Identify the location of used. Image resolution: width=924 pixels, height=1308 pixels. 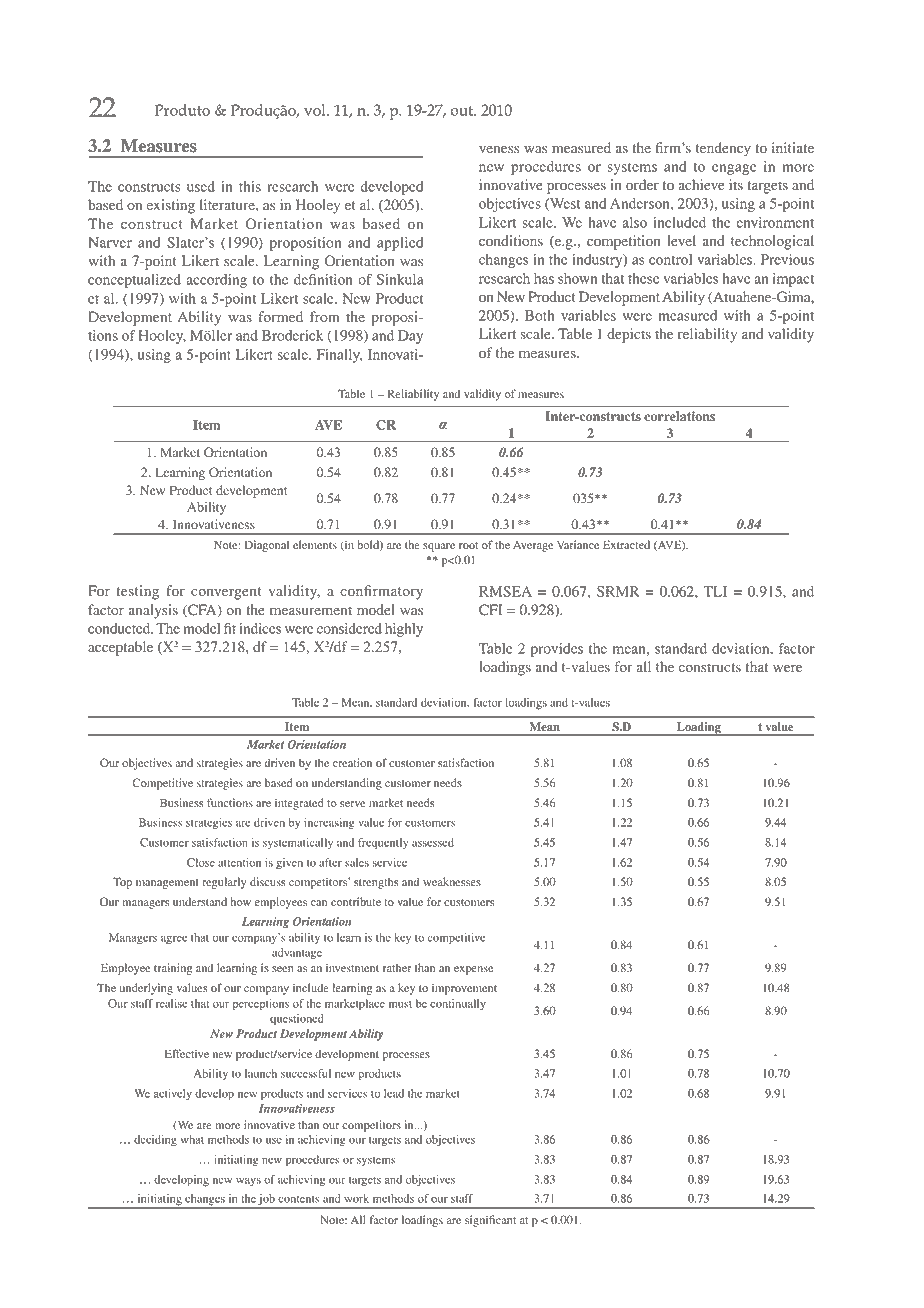
(201, 186).
